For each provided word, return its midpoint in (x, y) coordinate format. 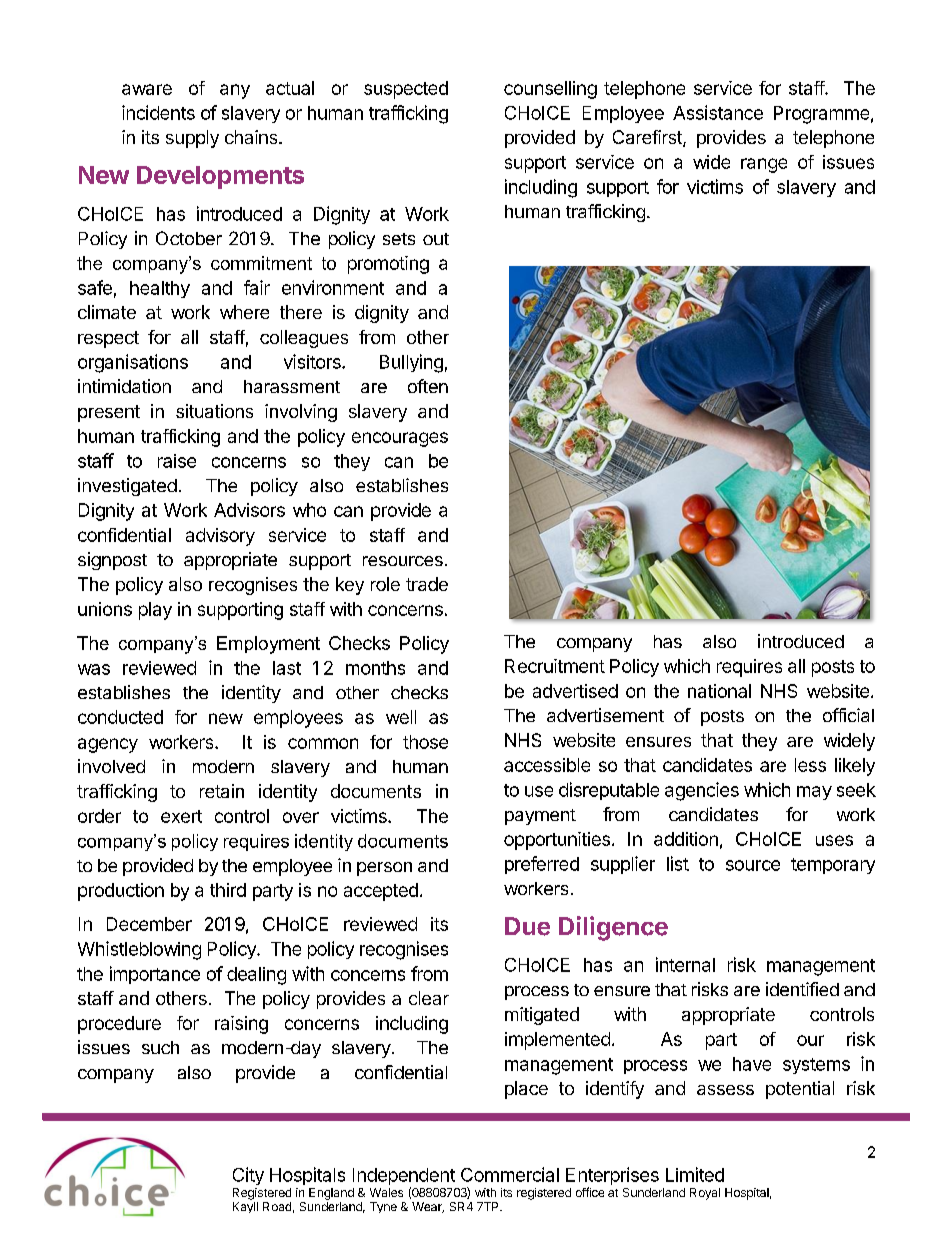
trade (427, 584)
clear (429, 998)
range (764, 165)
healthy (160, 289)
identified (802, 989)
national (719, 691)
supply (192, 139)
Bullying (411, 363)
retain (222, 791)
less (810, 765)
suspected (406, 90)
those (425, 742)
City (248, 1176)
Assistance (718, 112)
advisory (220, 537)
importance (155, 975)
